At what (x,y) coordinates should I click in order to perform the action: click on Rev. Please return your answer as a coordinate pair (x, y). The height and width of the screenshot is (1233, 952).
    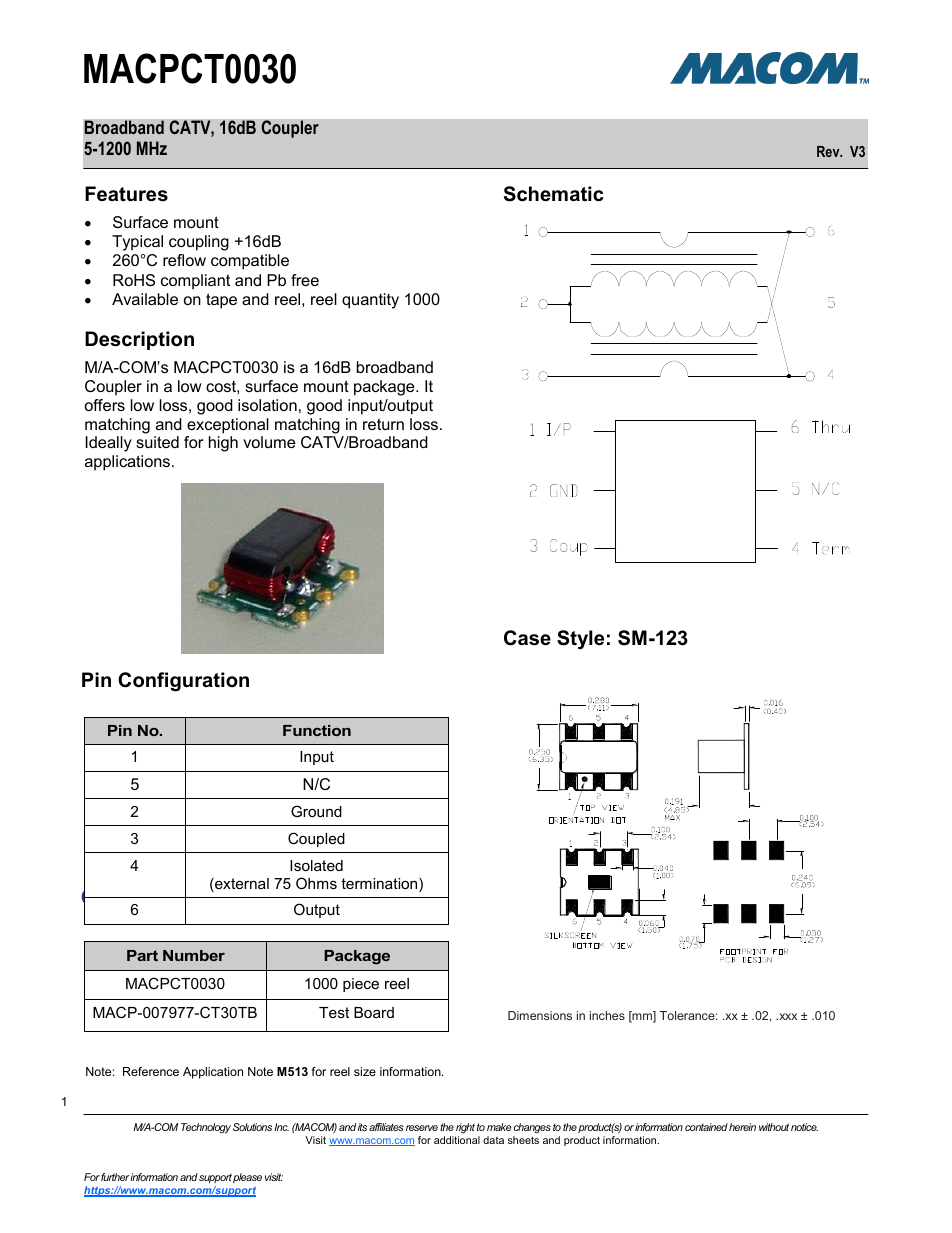
    Looking at the image, I should click on (829, 151).
